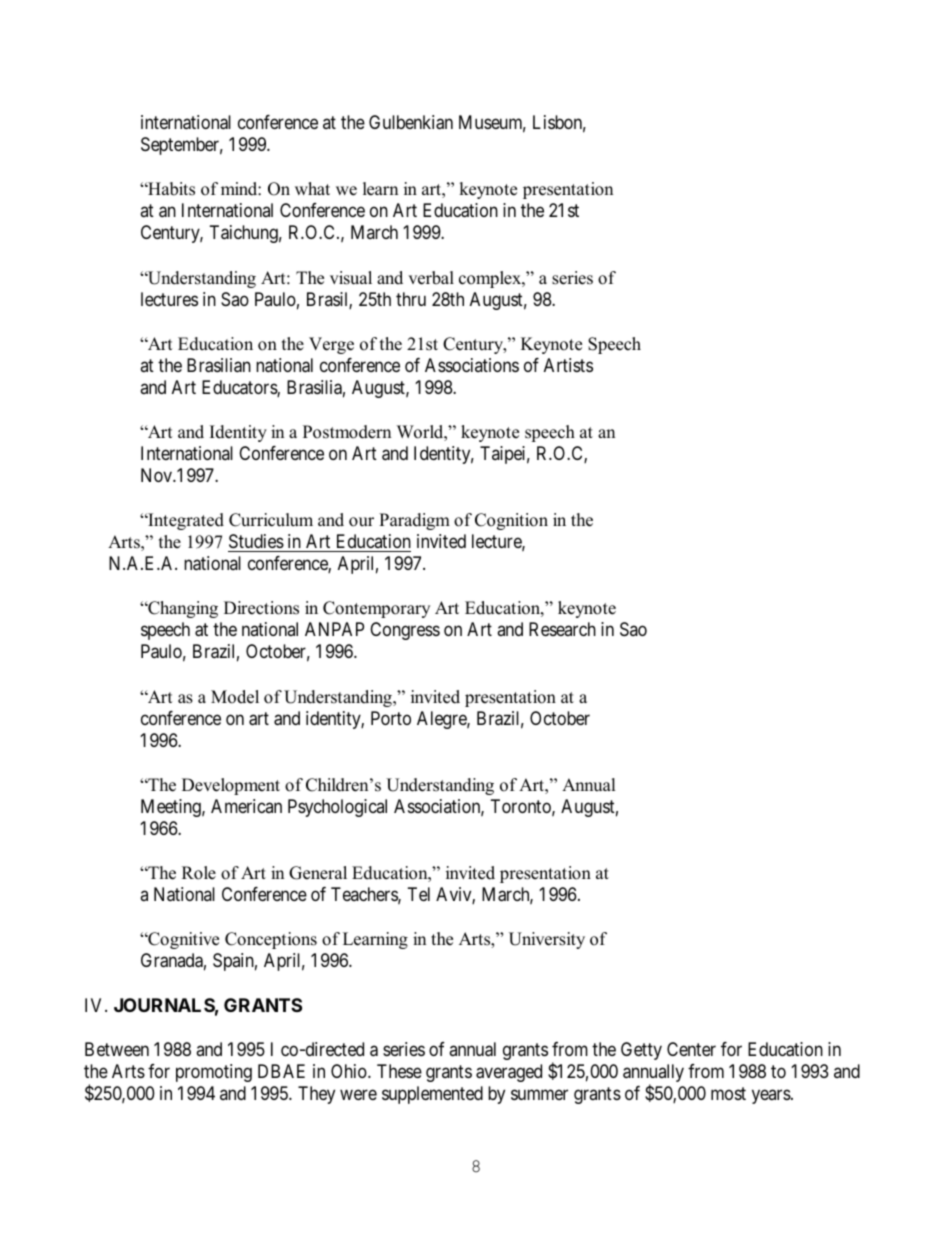 This document has height=1233, width=952. I want to click on Cognition, so click(511, 521).
